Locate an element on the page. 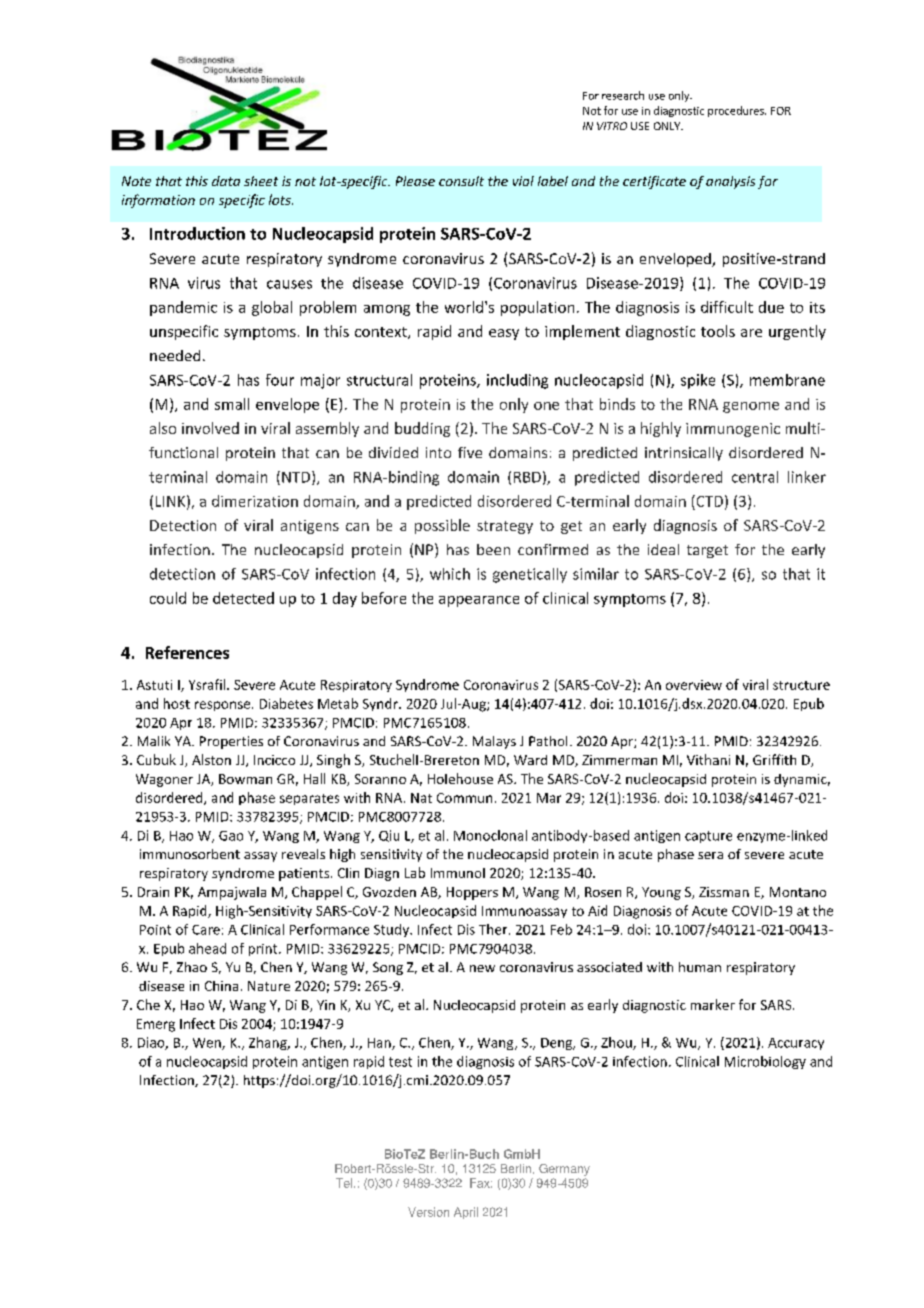  Griffith is located at coordinates (774, 759).
